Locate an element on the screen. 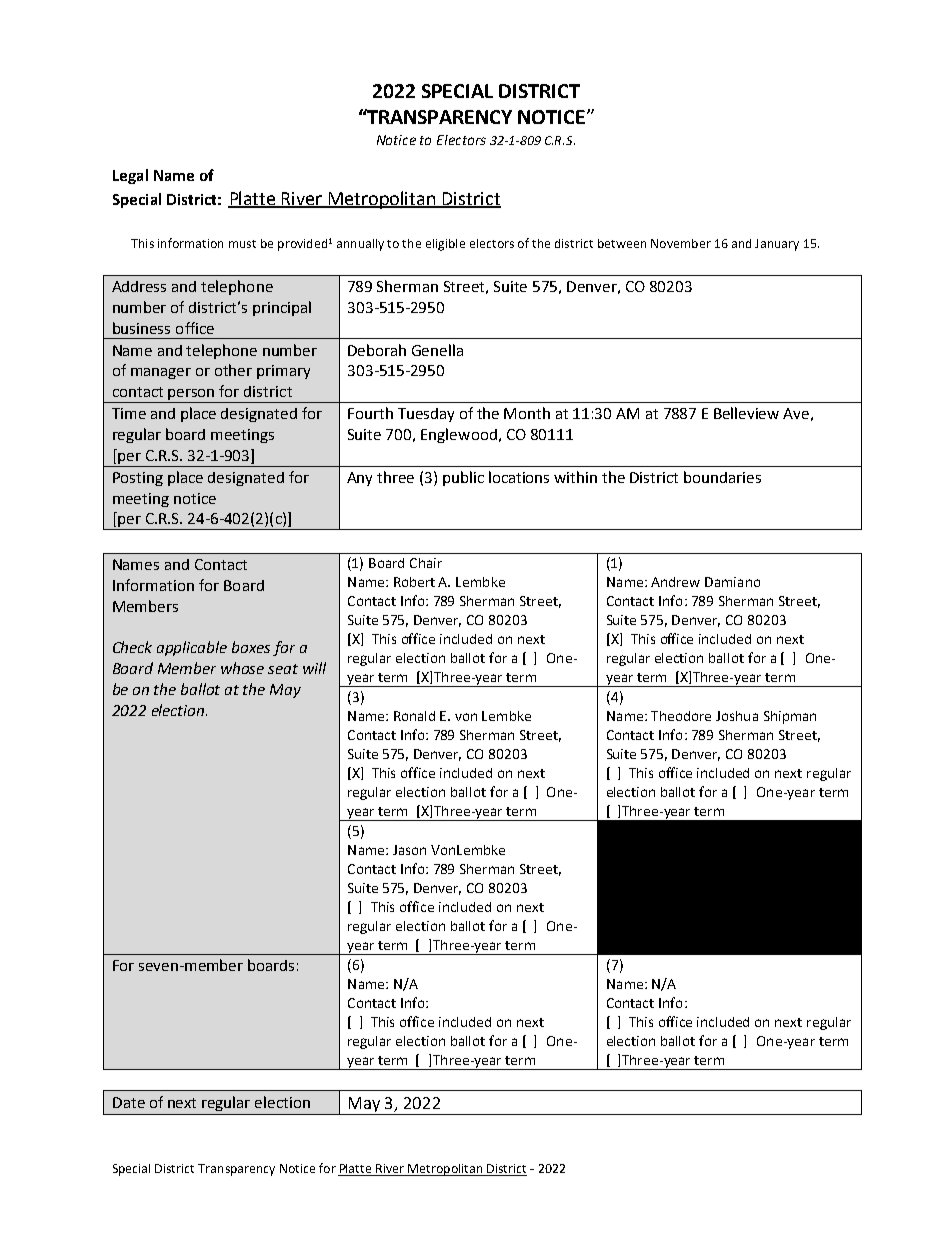 Image resolution: width=952 pixels, height=1233 pixels. whose is located at coordinates (242, 668).
